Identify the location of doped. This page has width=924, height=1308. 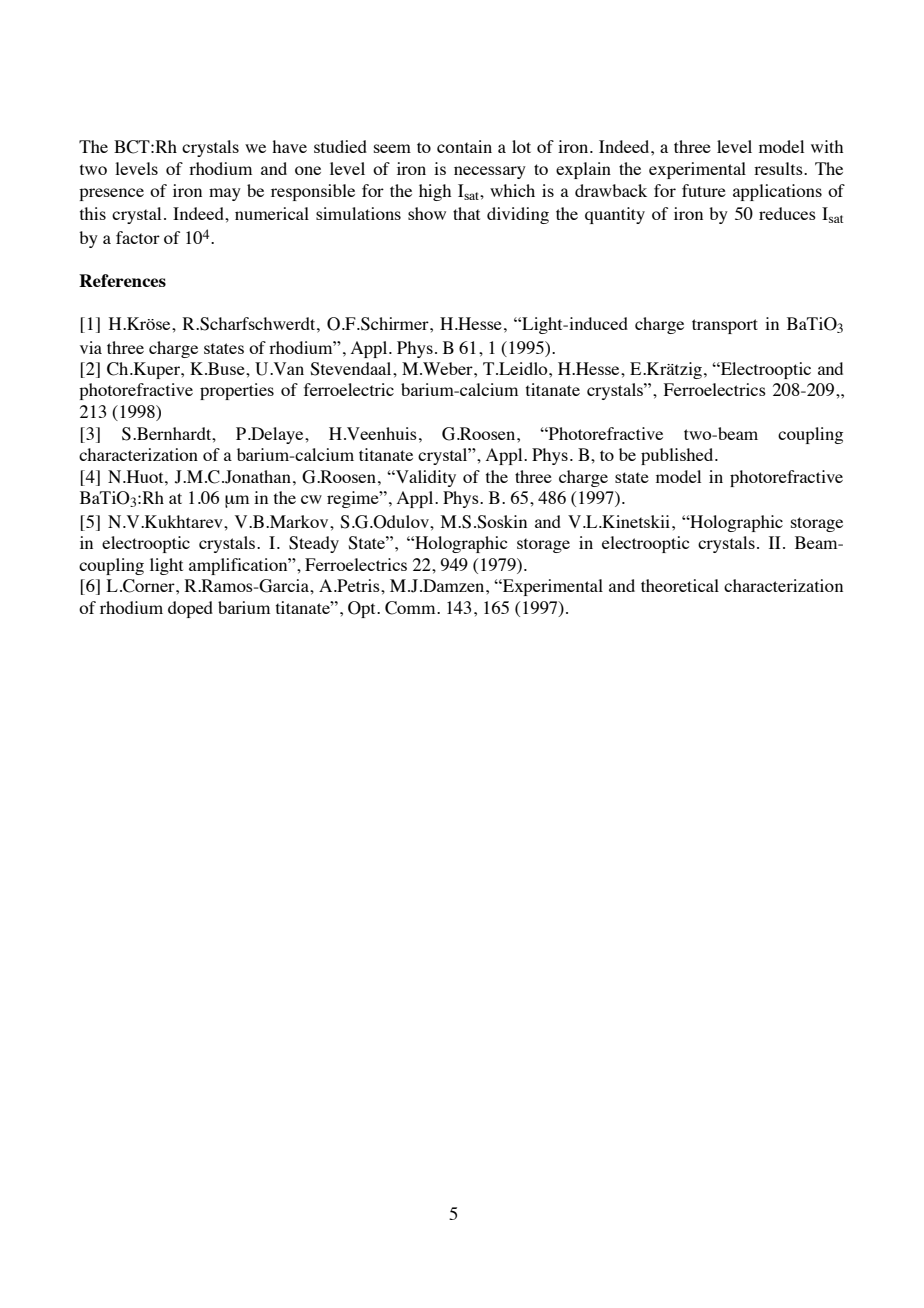
(190, 609).
